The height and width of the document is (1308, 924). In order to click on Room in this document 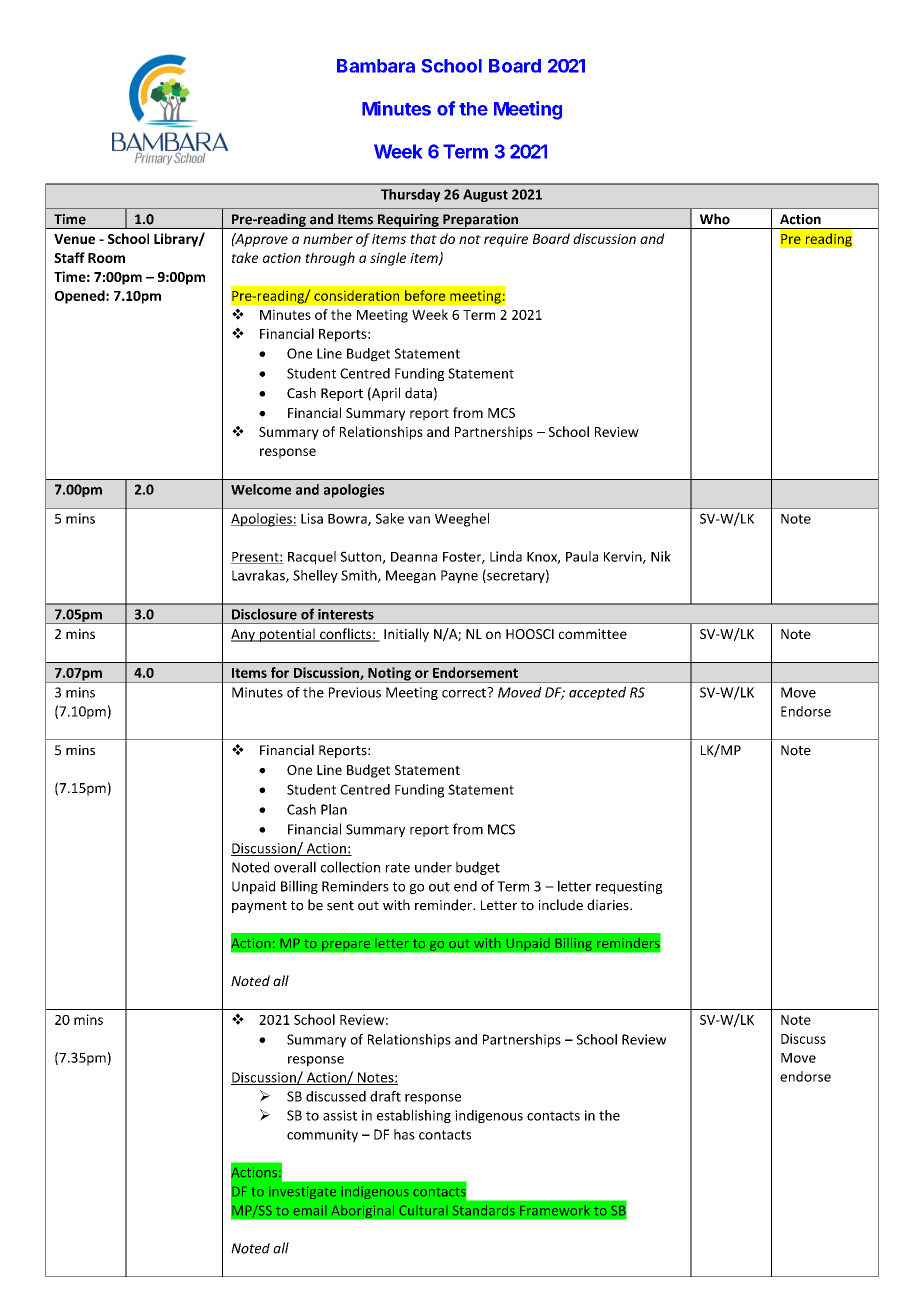, I will do `click(106, 258)`.
